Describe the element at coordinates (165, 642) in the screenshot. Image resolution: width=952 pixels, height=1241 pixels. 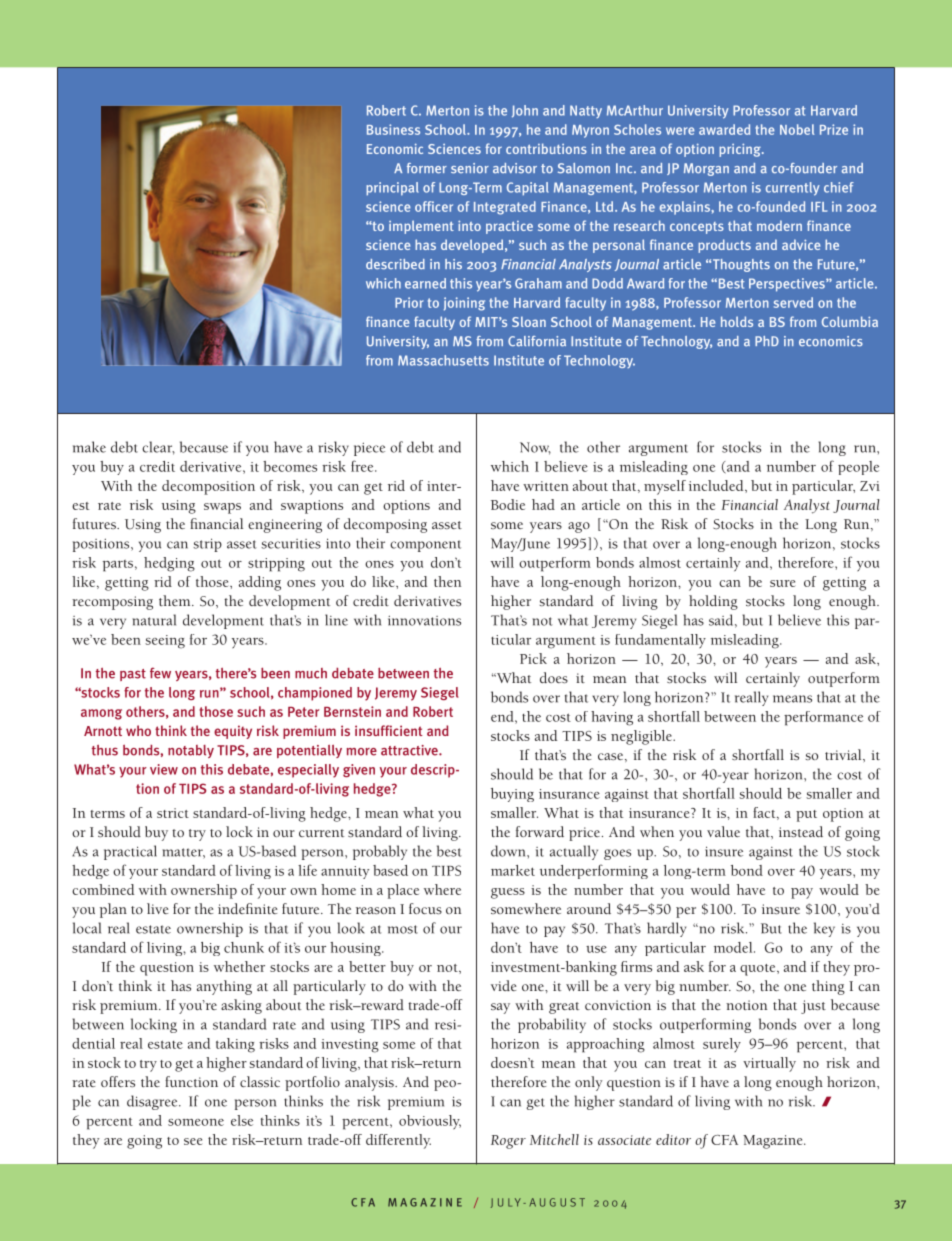
I see `seeing` at that location.
